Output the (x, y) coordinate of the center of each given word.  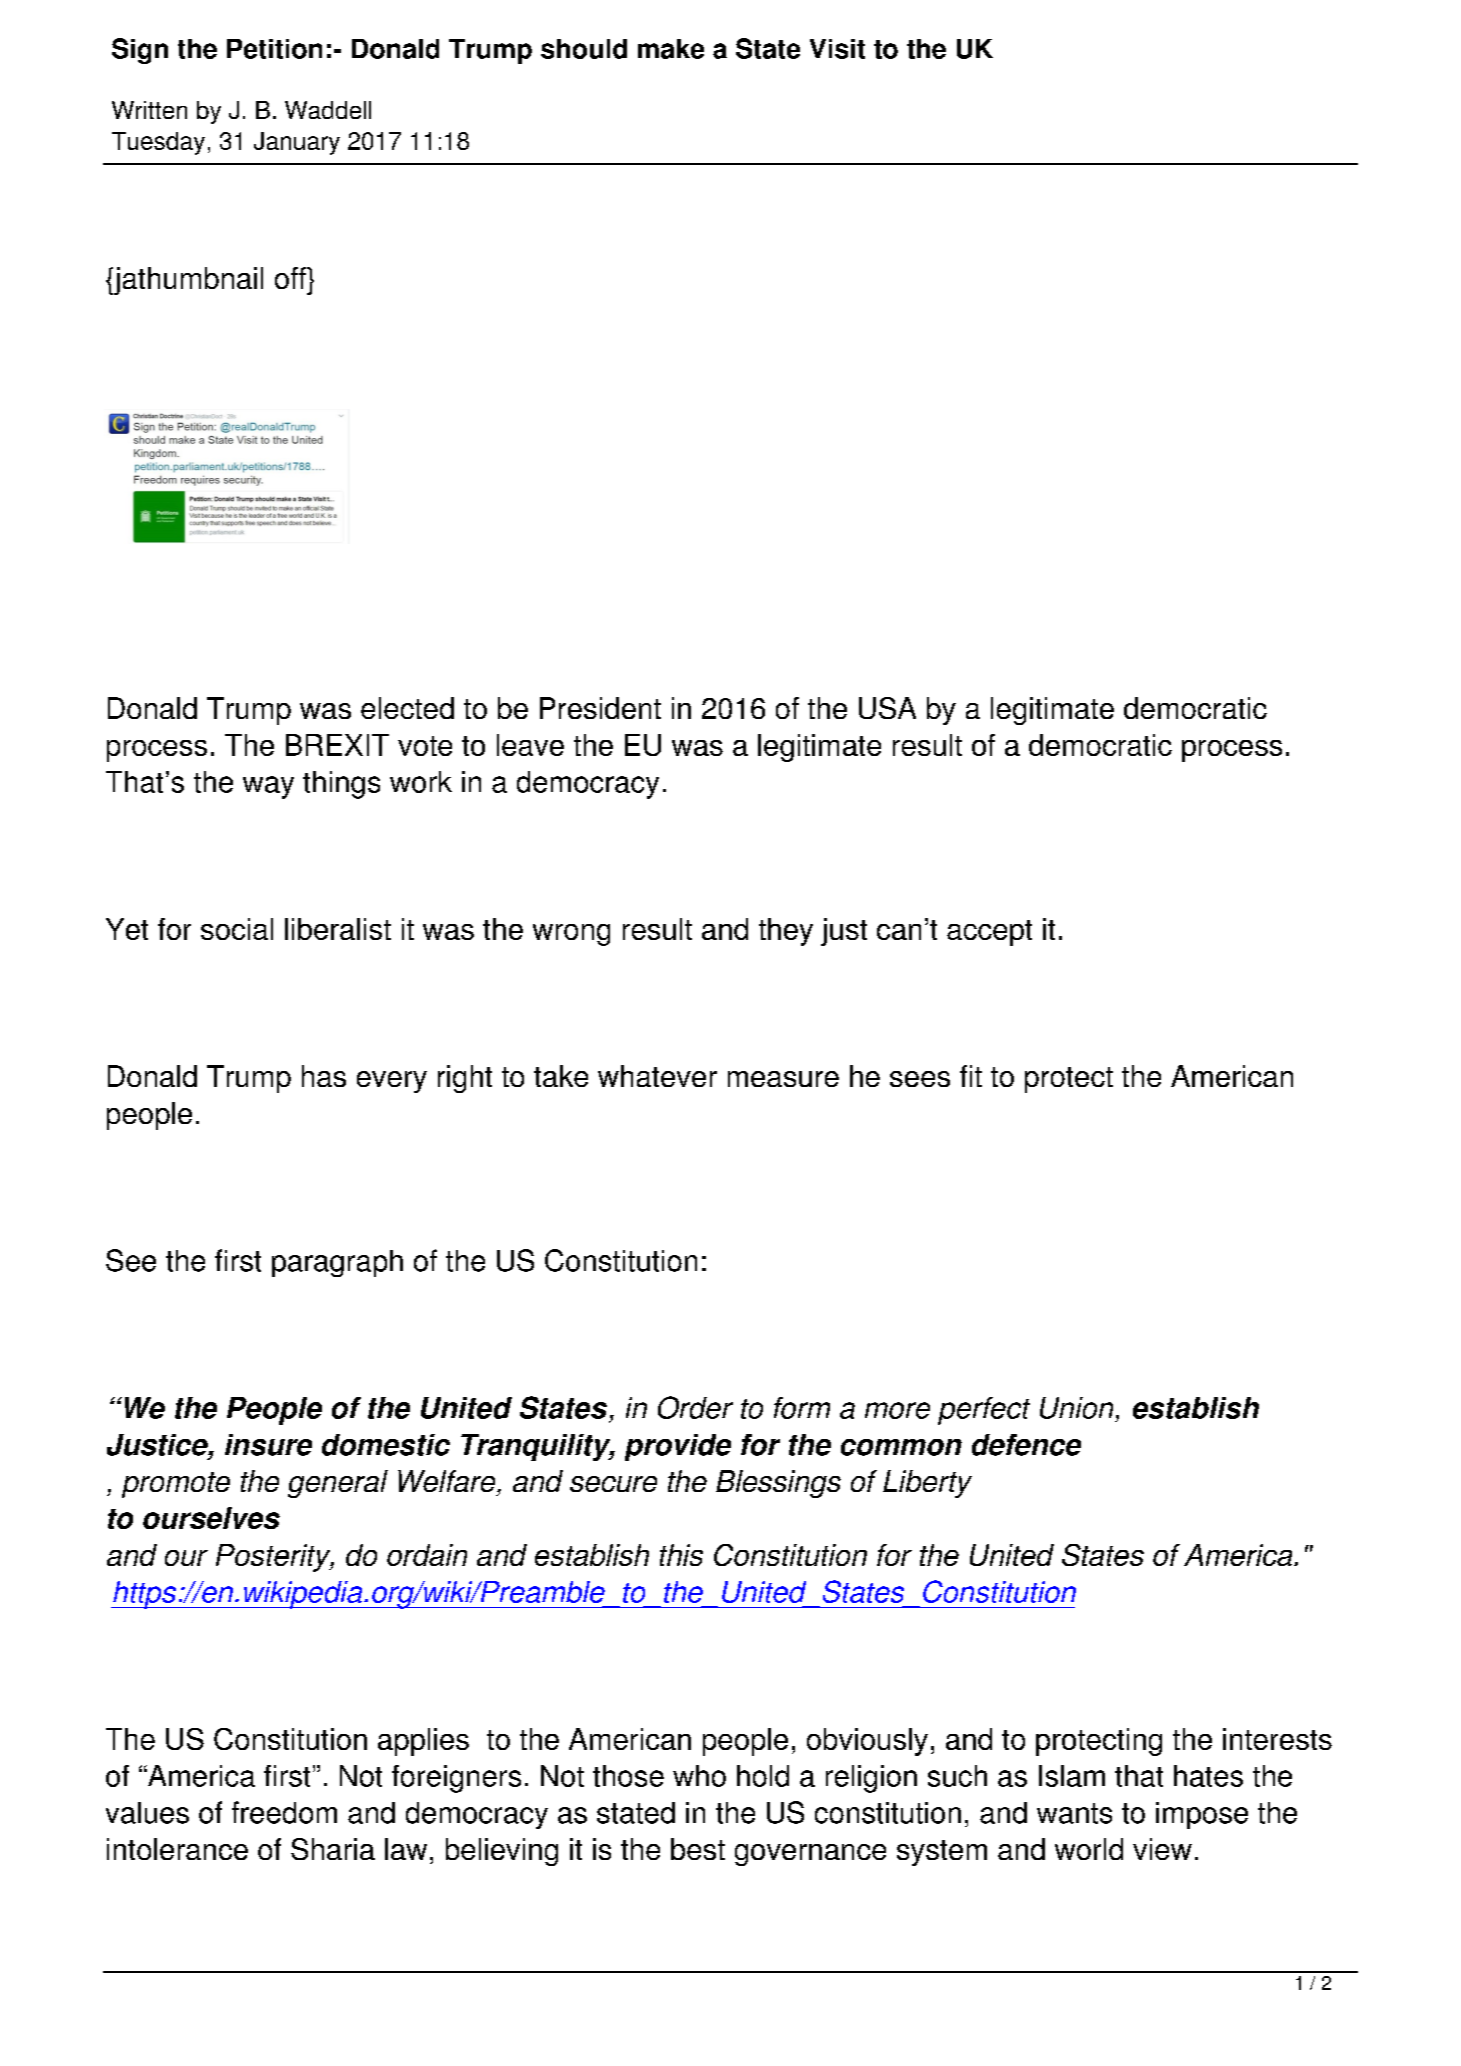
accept (989, 933)
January (297, 143)
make (671, 49)
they (786, 932)
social (237, 929)
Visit (837, 49)
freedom (284, 1812)
